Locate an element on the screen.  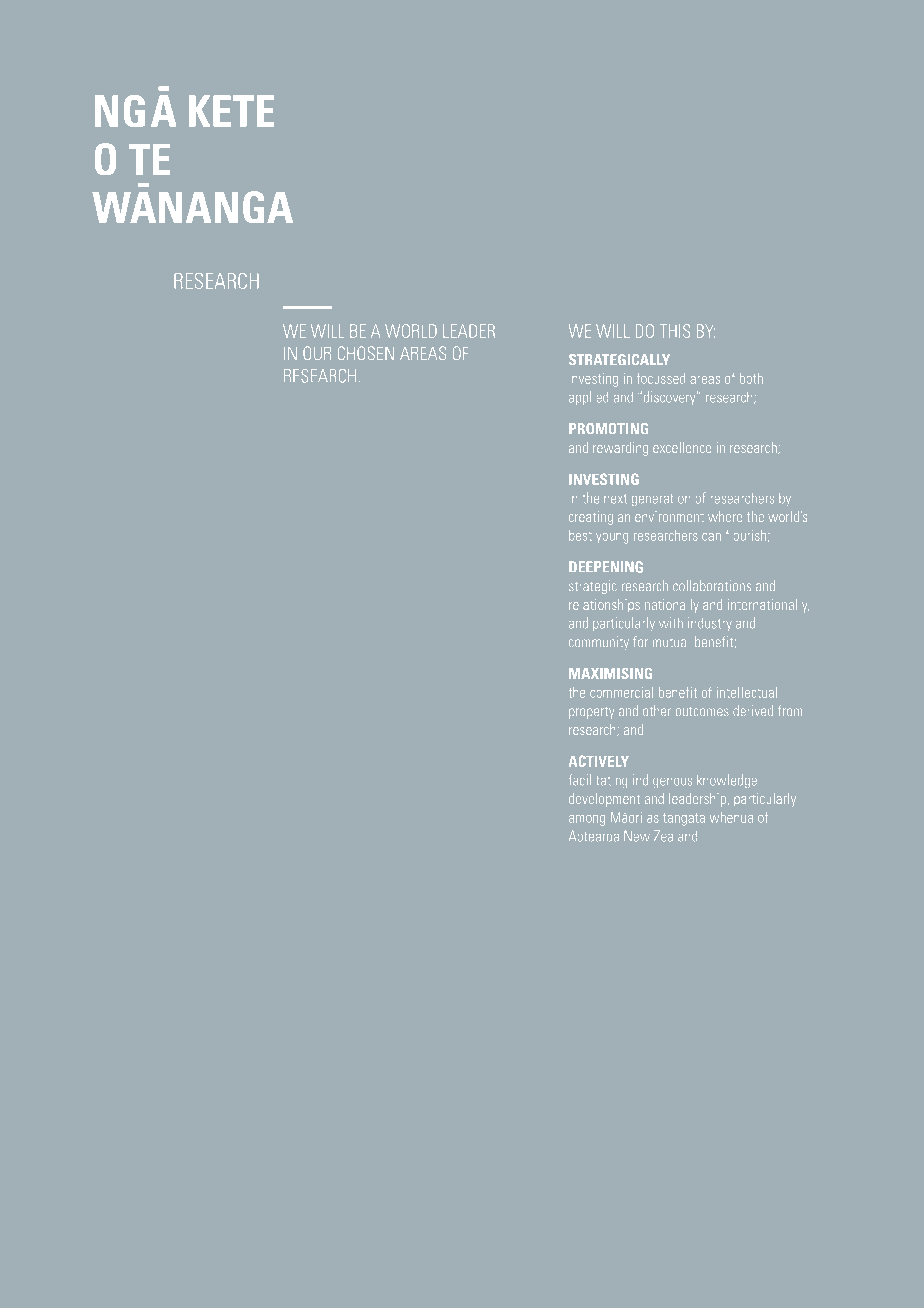
MAXIMISING is located at coordinates (610, 673).
